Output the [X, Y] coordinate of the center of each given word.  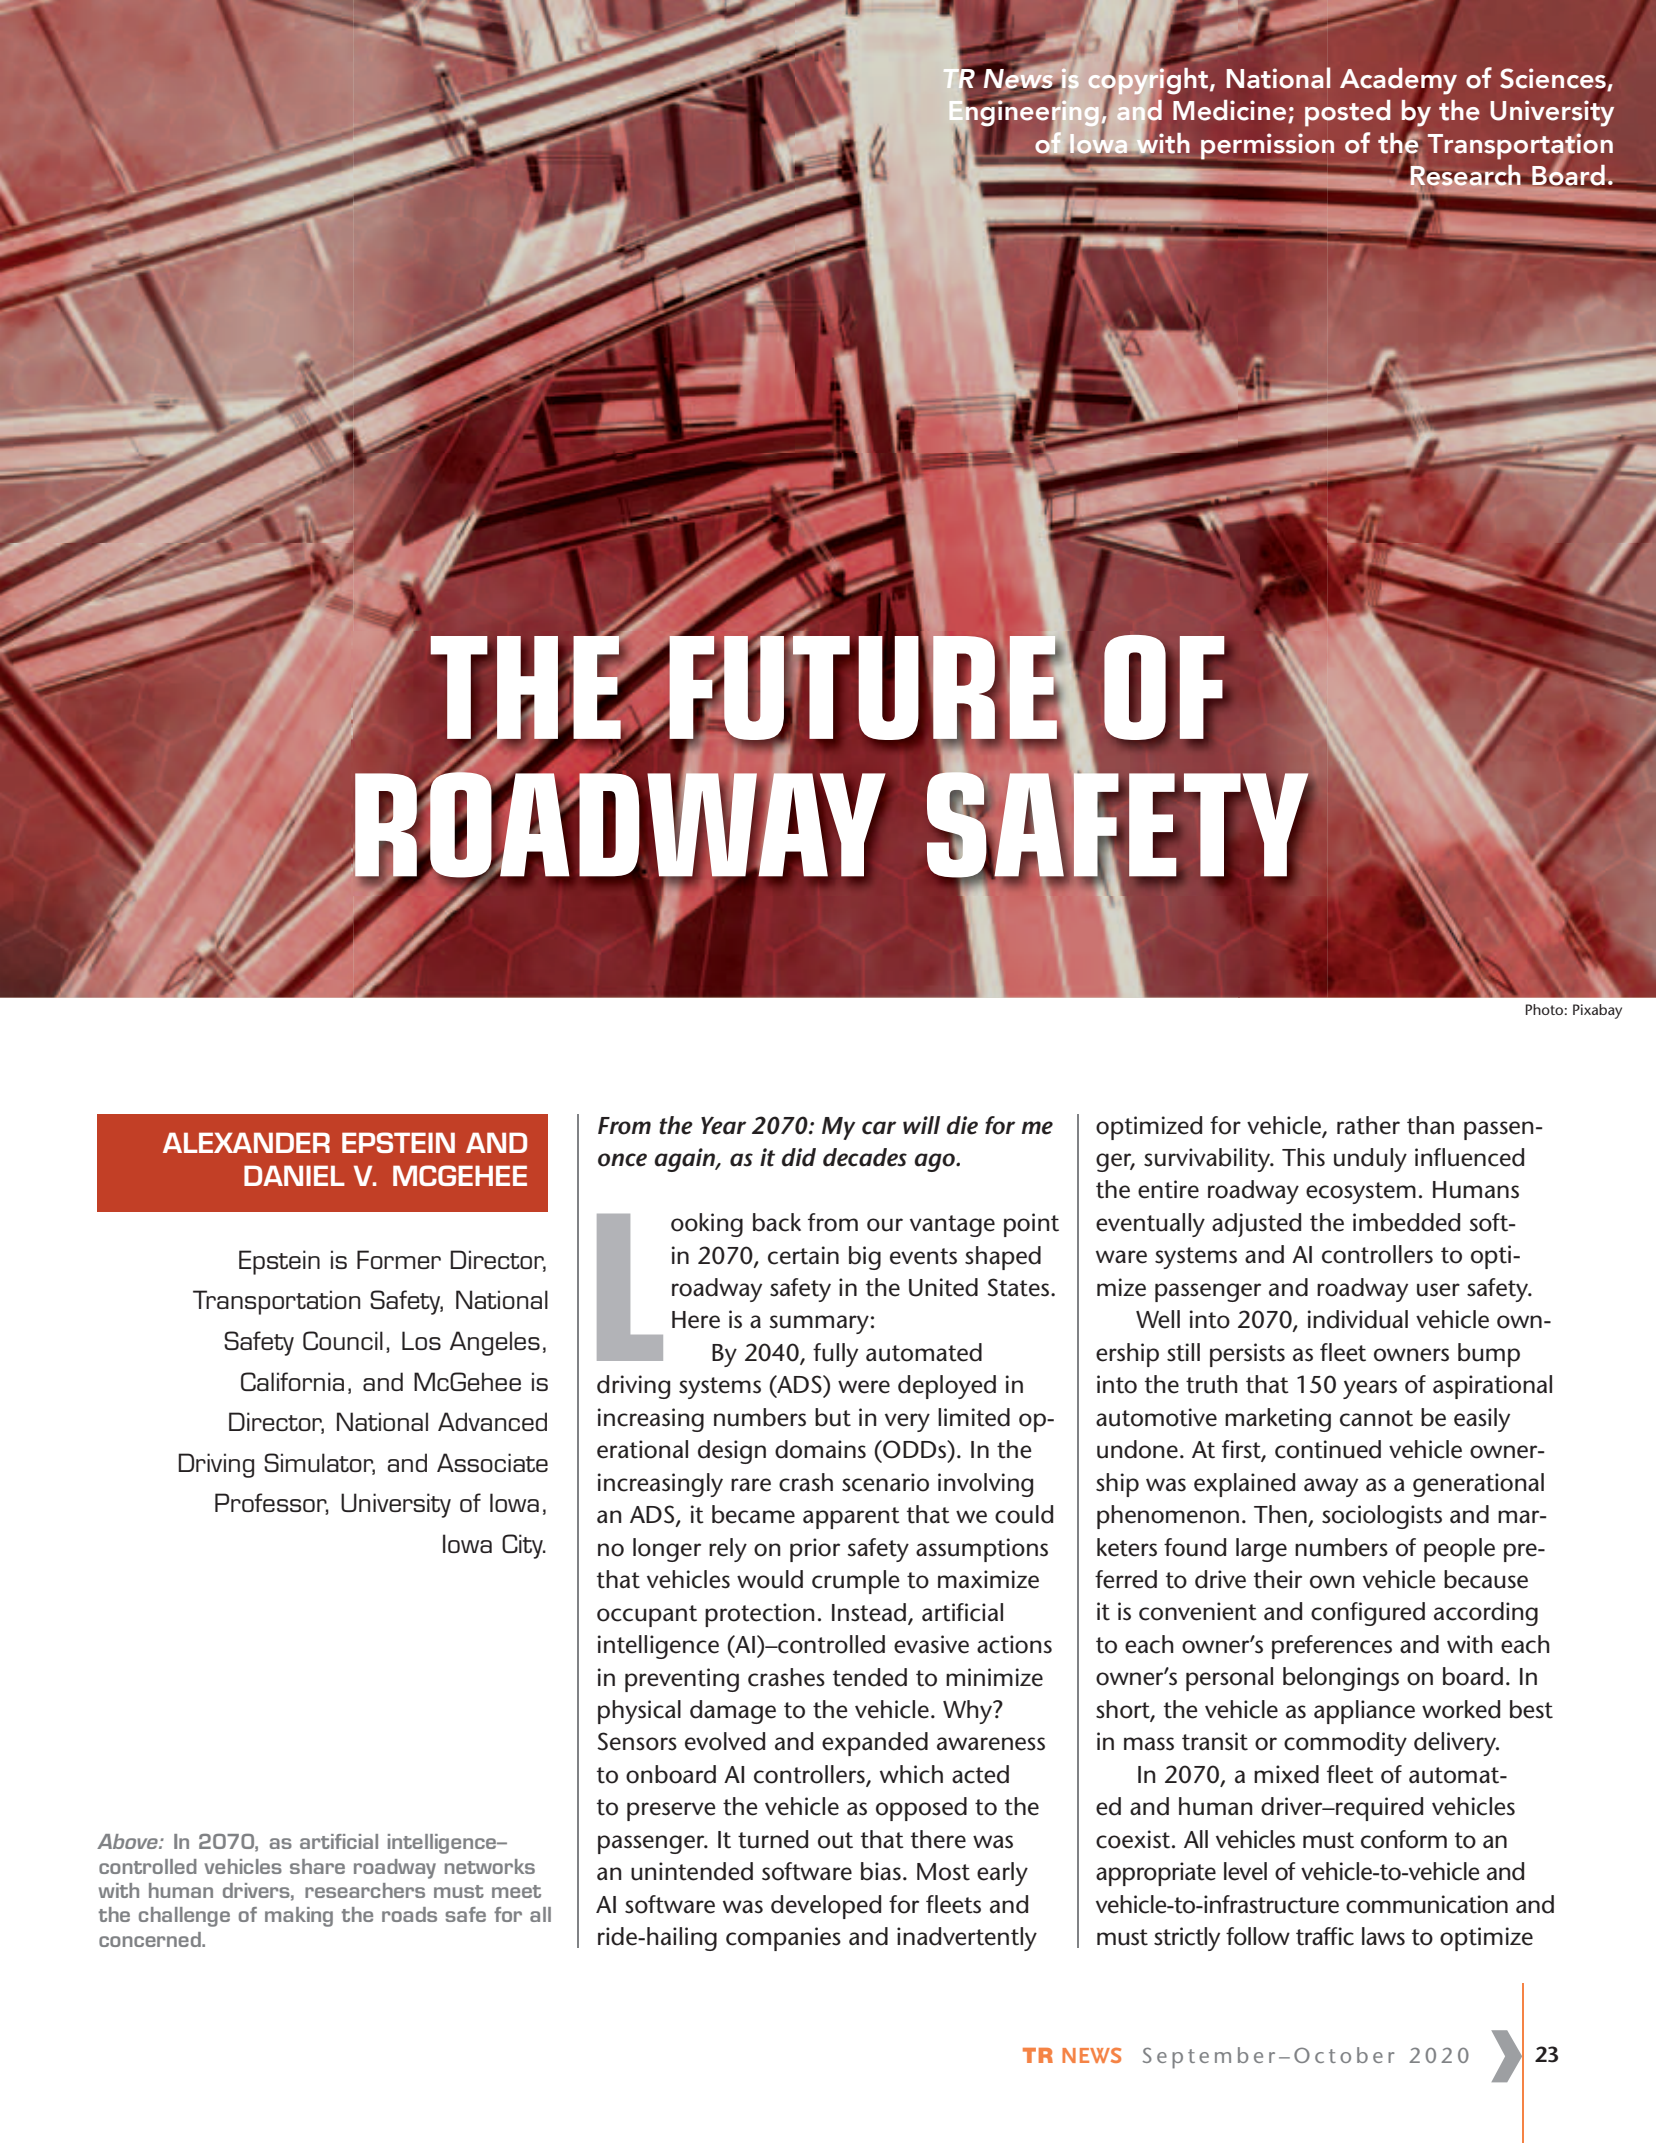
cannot [1376, 1418]
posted [1347, 113]
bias [881, 1871]
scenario [885, 1482]
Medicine [1231, 111]
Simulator [319, 1463]
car [879, 1128]
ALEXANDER [246, 1142]
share [317, 1866]
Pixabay [1597, 1011]
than [1430, 1125]
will [921, 1125]
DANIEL [294, 1175]
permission [1267, 146]
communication [1427, 1904]
